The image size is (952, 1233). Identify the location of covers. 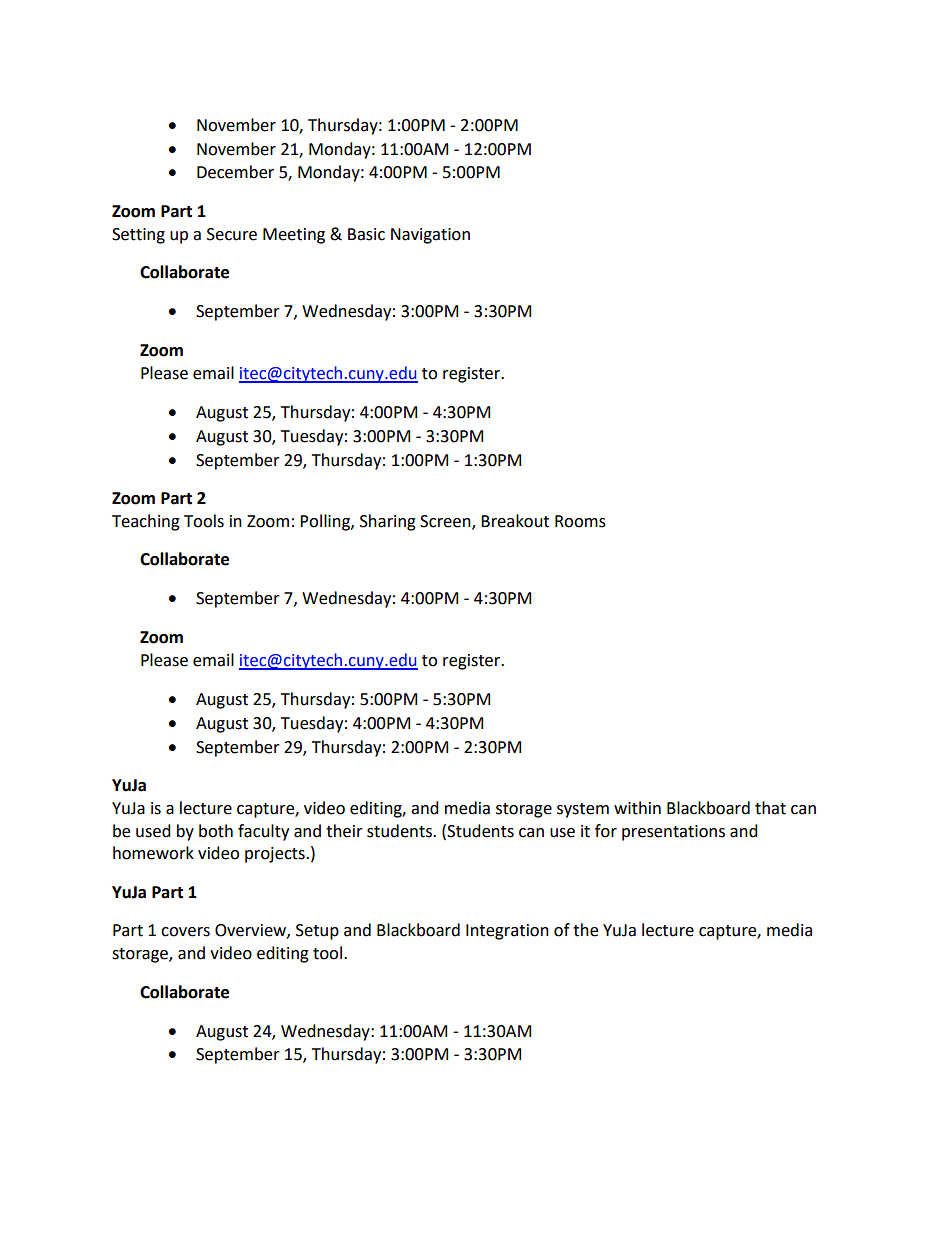
(185, 932).
